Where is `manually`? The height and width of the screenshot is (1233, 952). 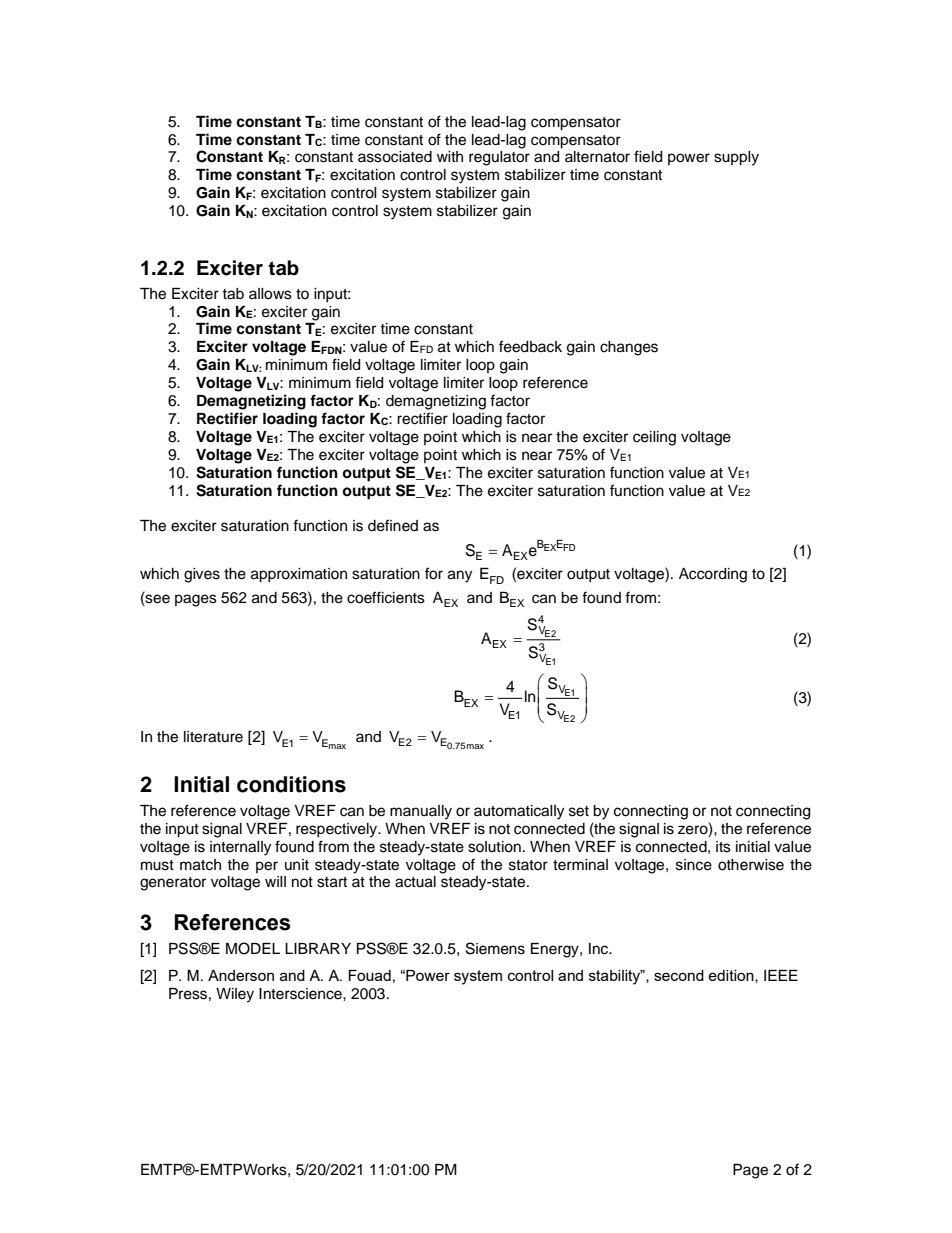 manually is located at coordinates (421, 812).
